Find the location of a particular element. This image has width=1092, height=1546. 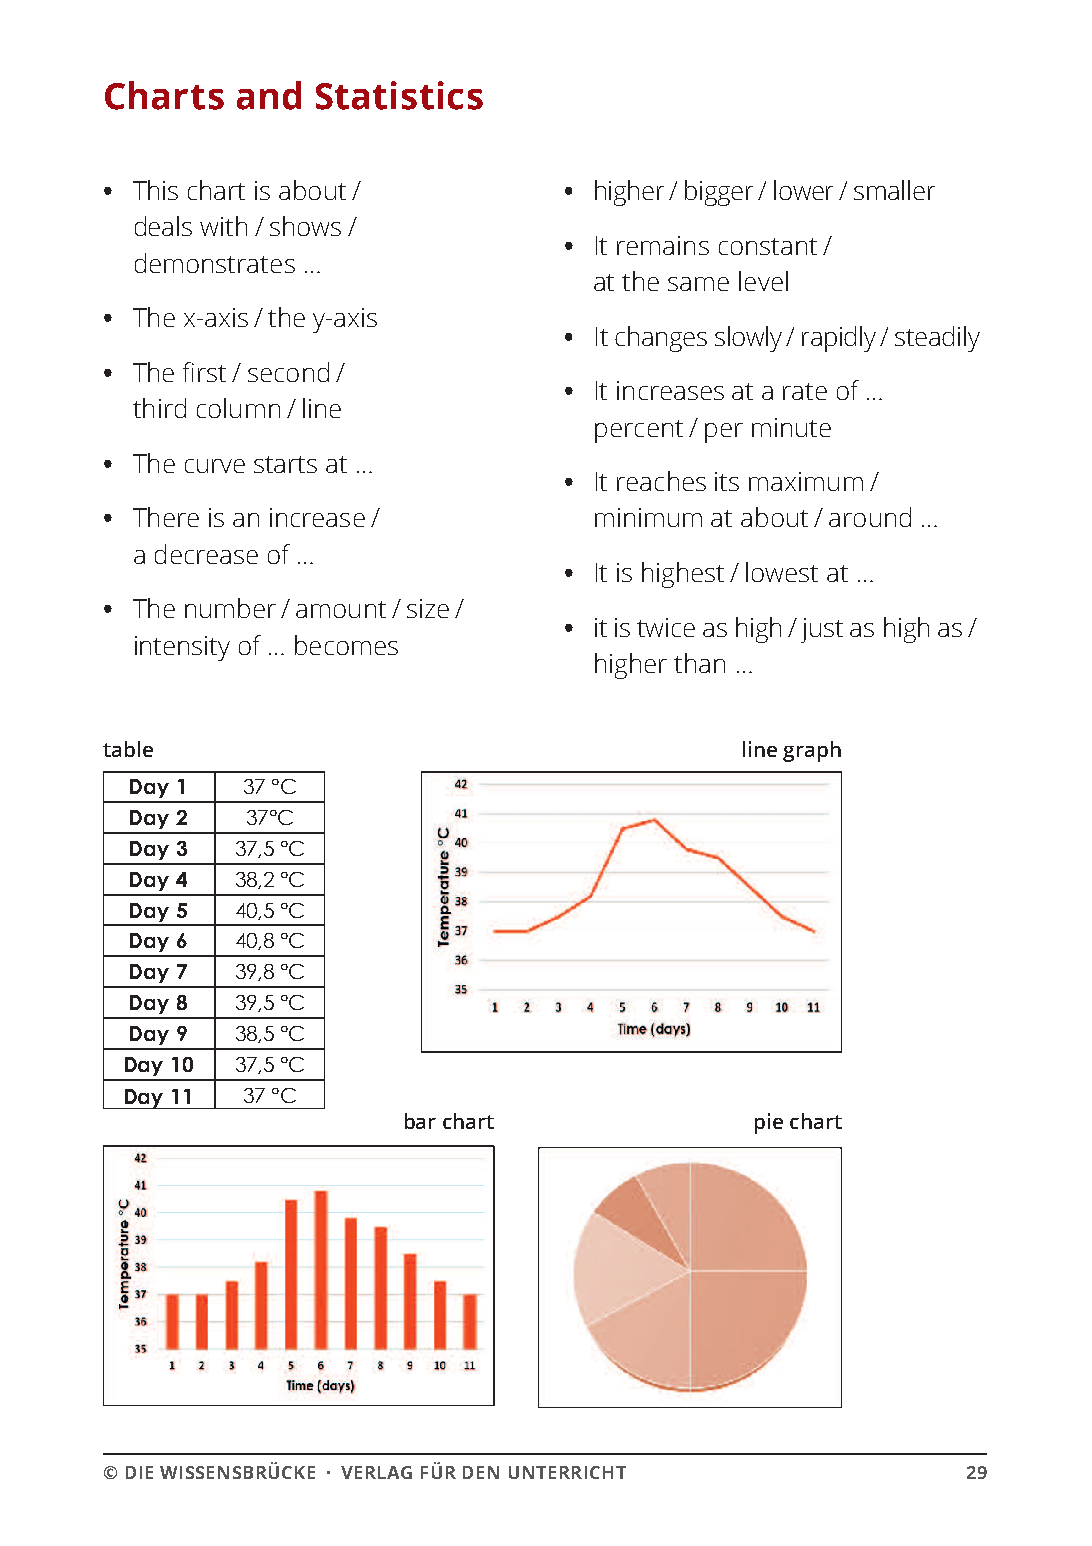

DIE is located at coordinates (139, 1472).
